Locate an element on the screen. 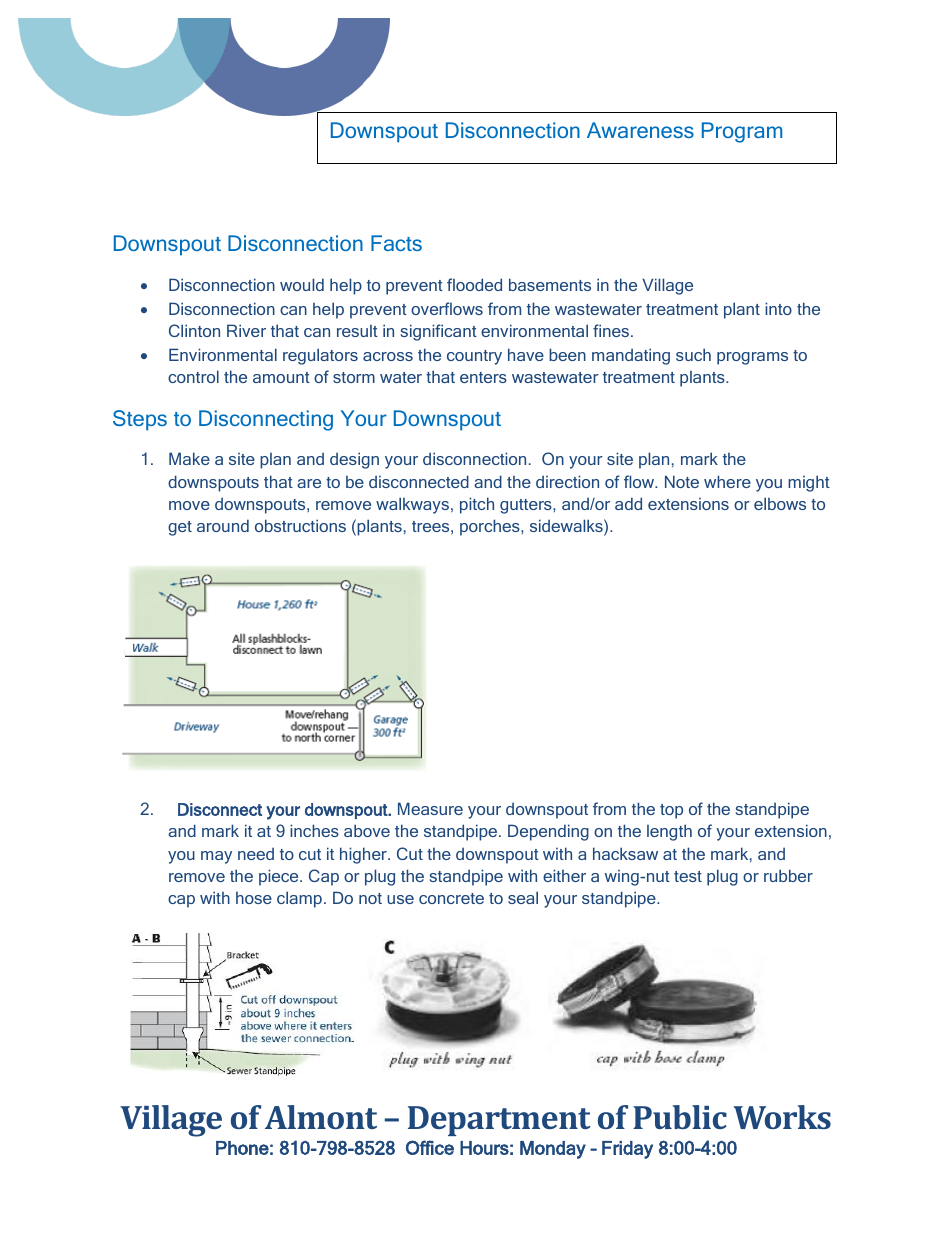 The image size is (952, 1233). would is located at coordinates (302, 284).
